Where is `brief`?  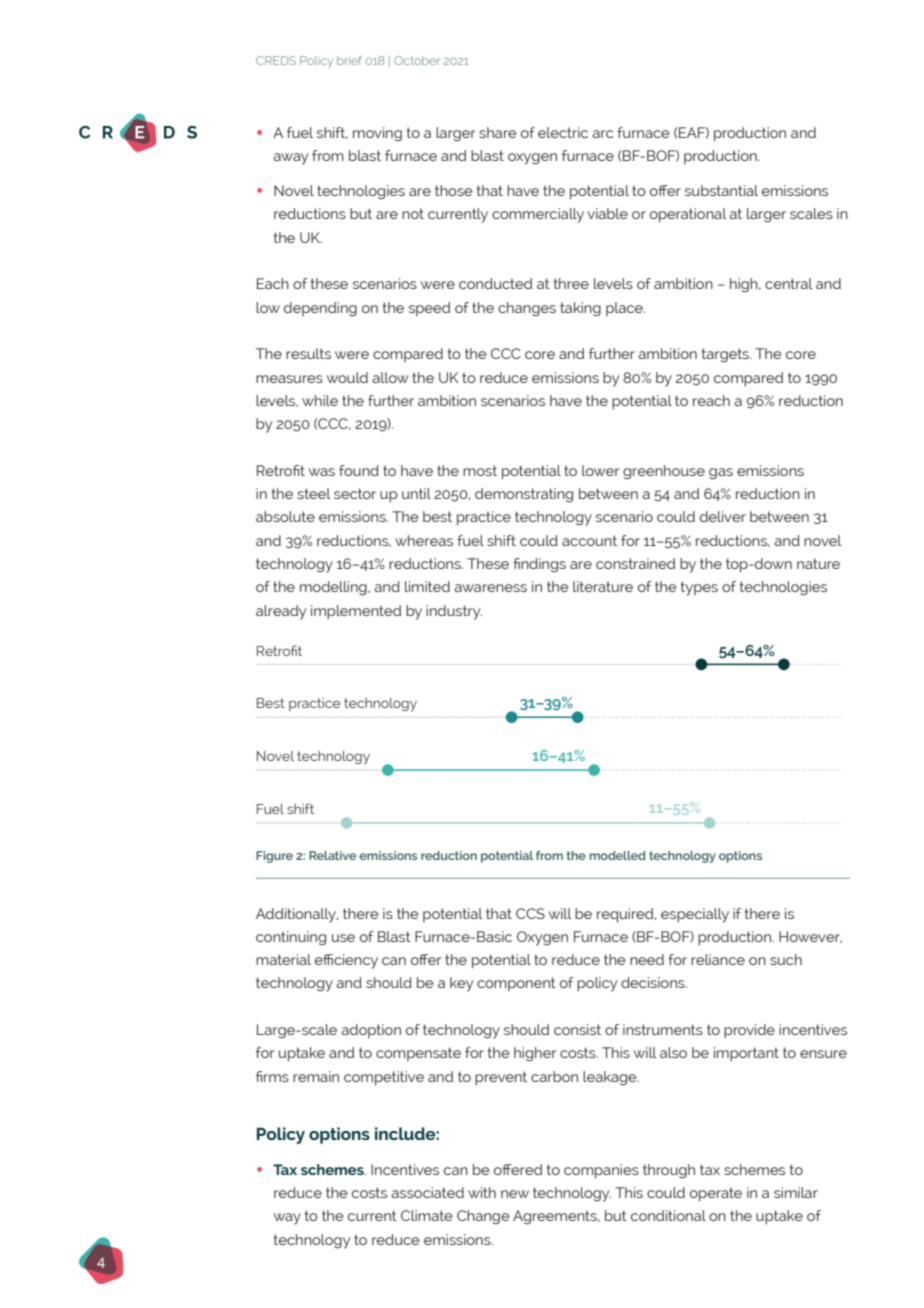 brief is located at coordinates (349, 60).
